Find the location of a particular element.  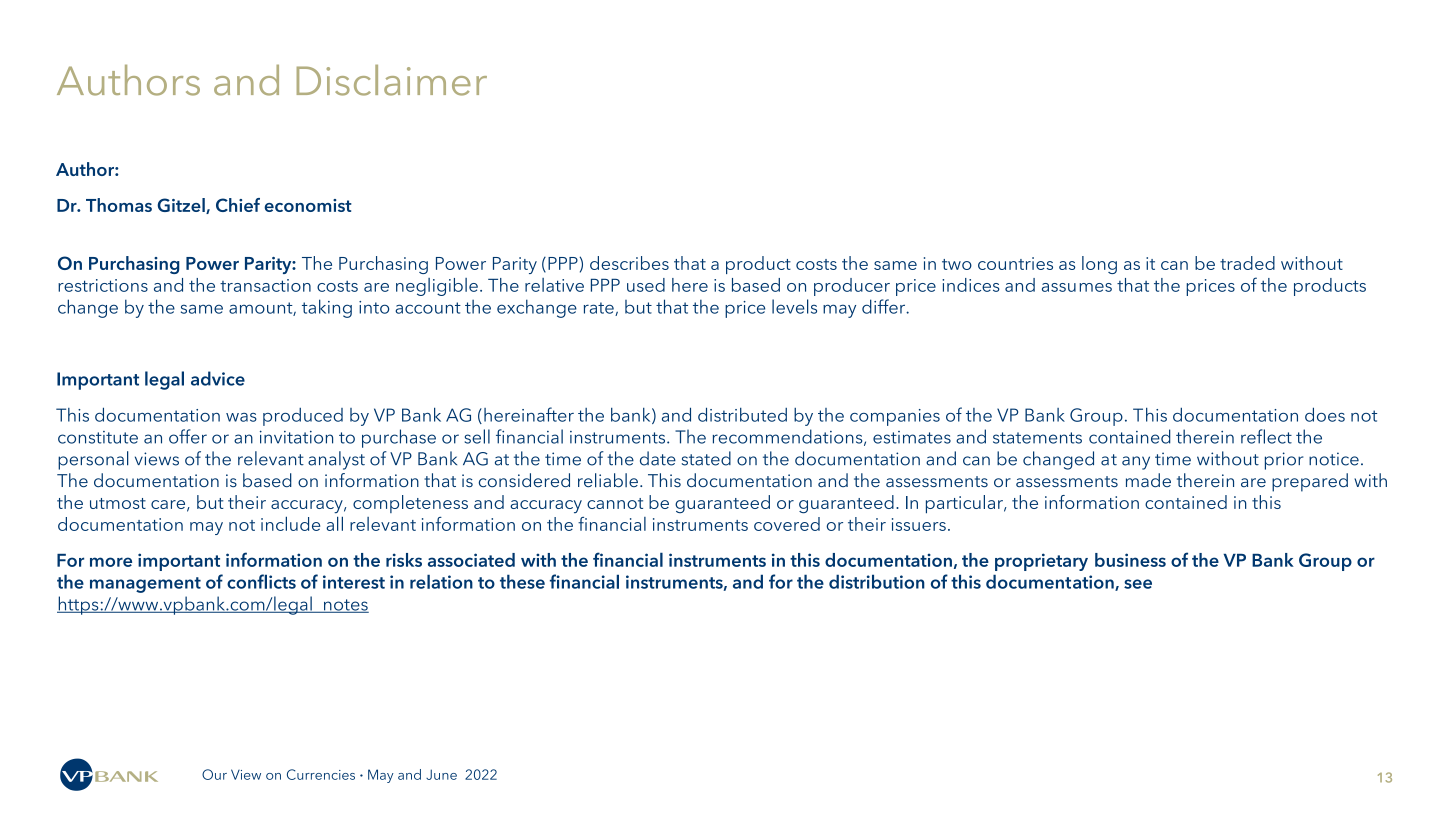

traded is located at coordinates (1247, 263).
